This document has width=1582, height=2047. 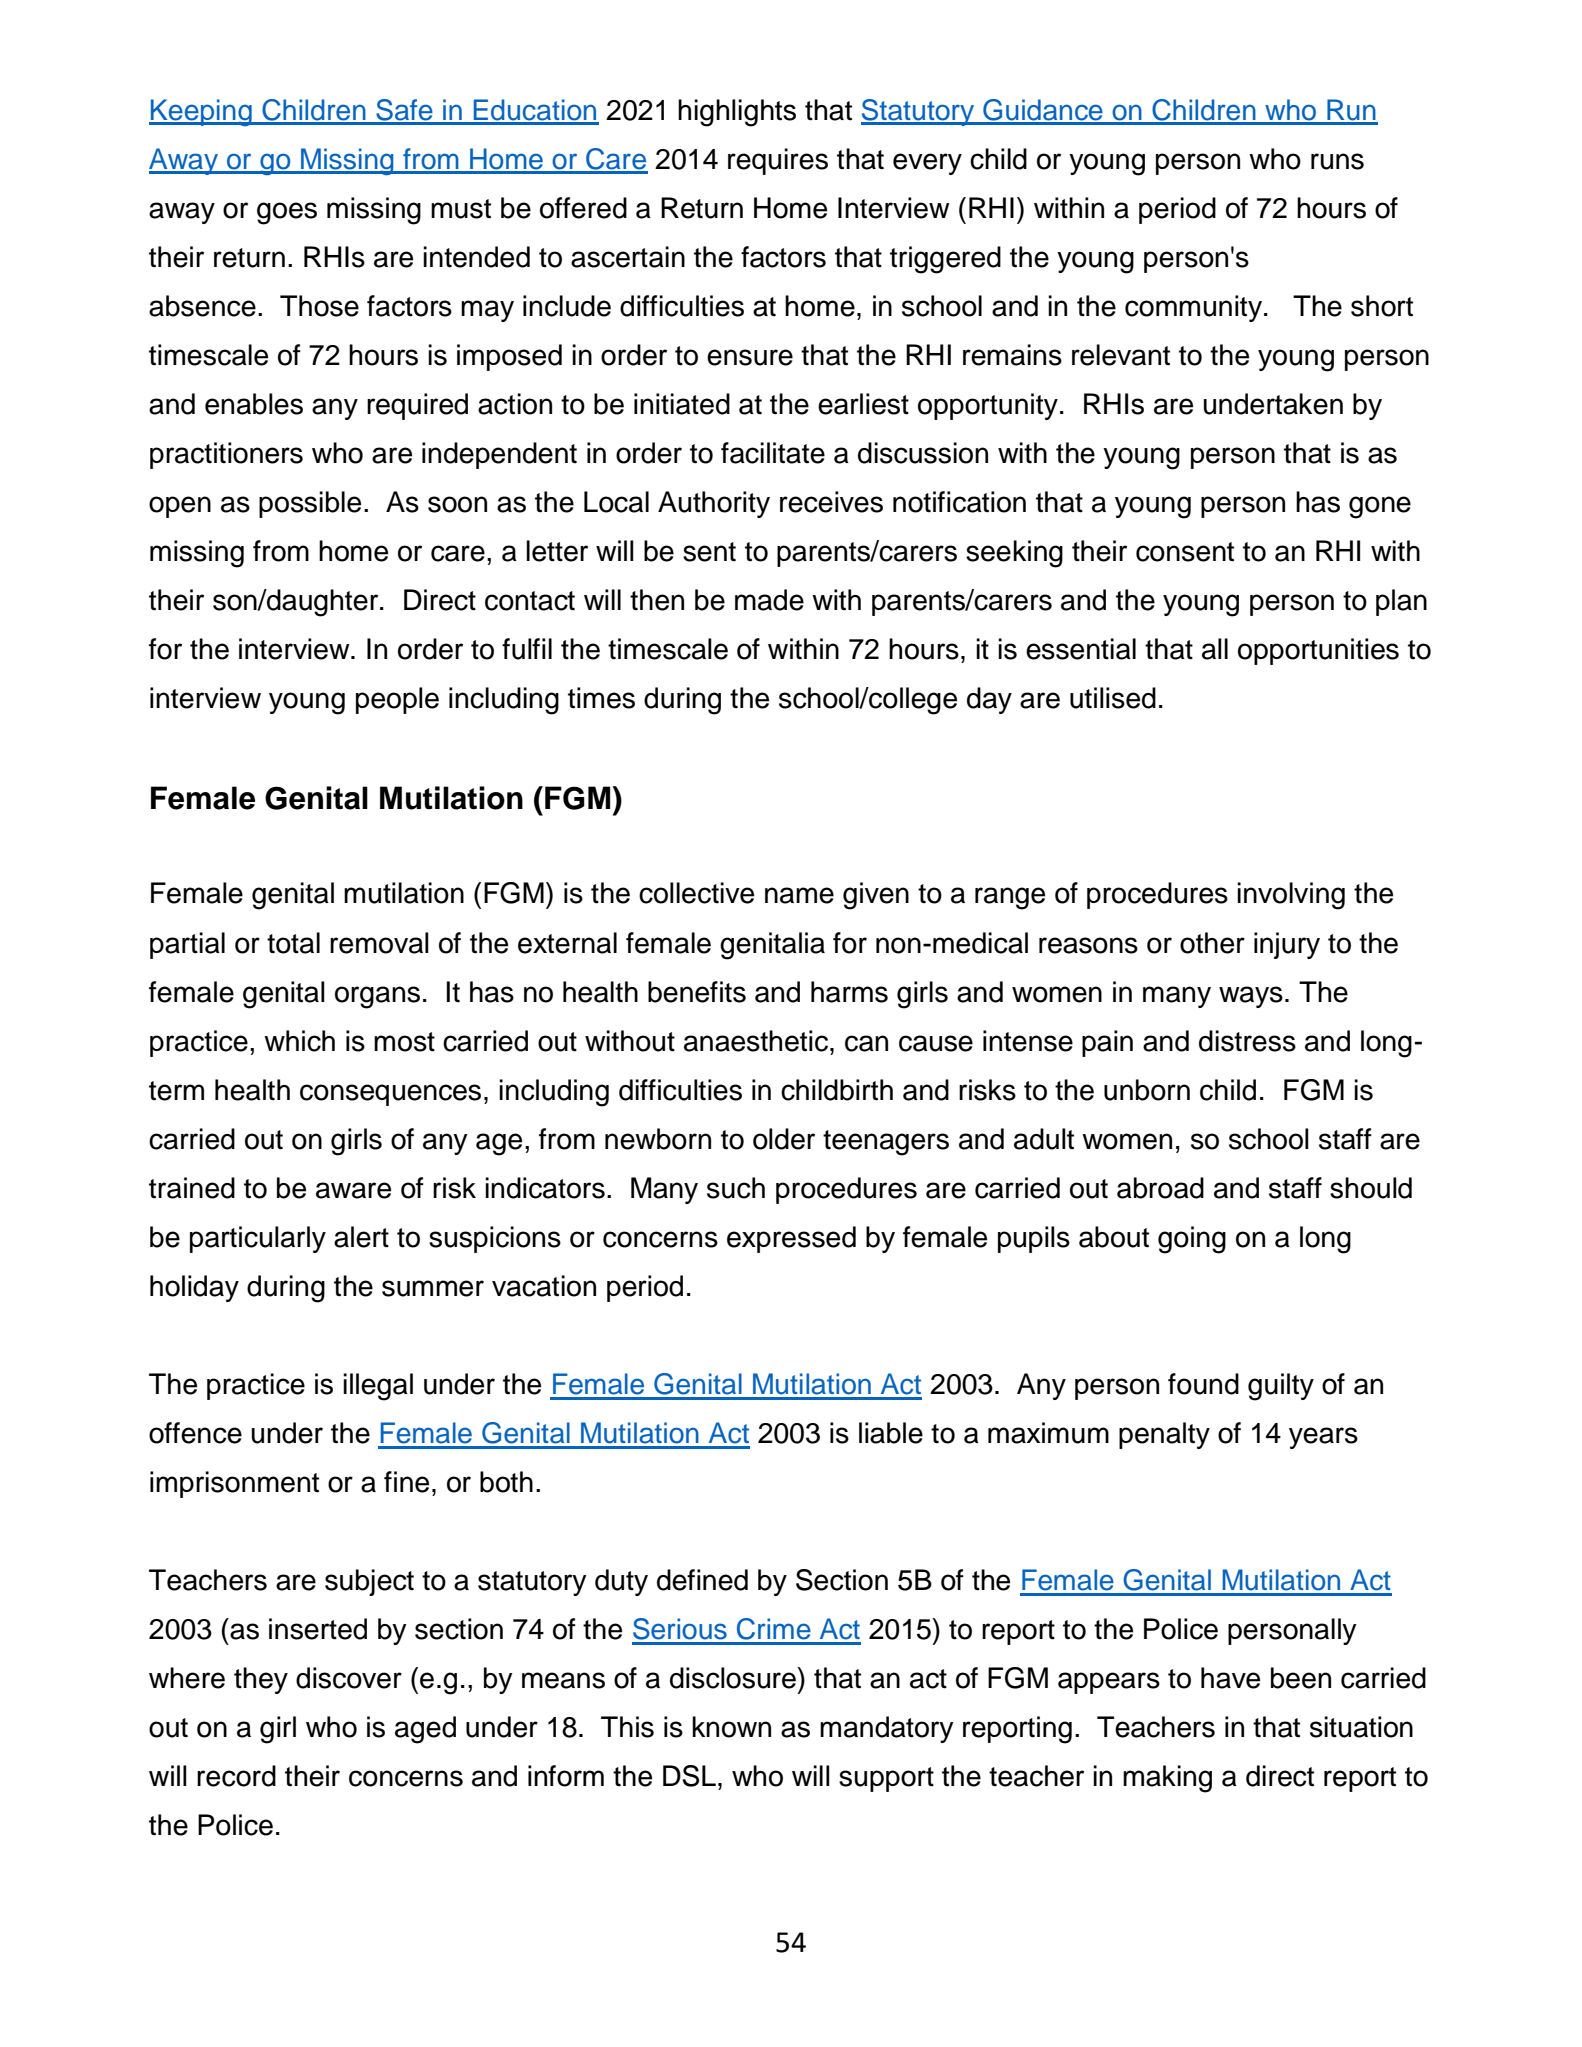 What do you see at coordinates (1380, 507) in the document?
I see `gone` at bounding box center [1380, 507].
